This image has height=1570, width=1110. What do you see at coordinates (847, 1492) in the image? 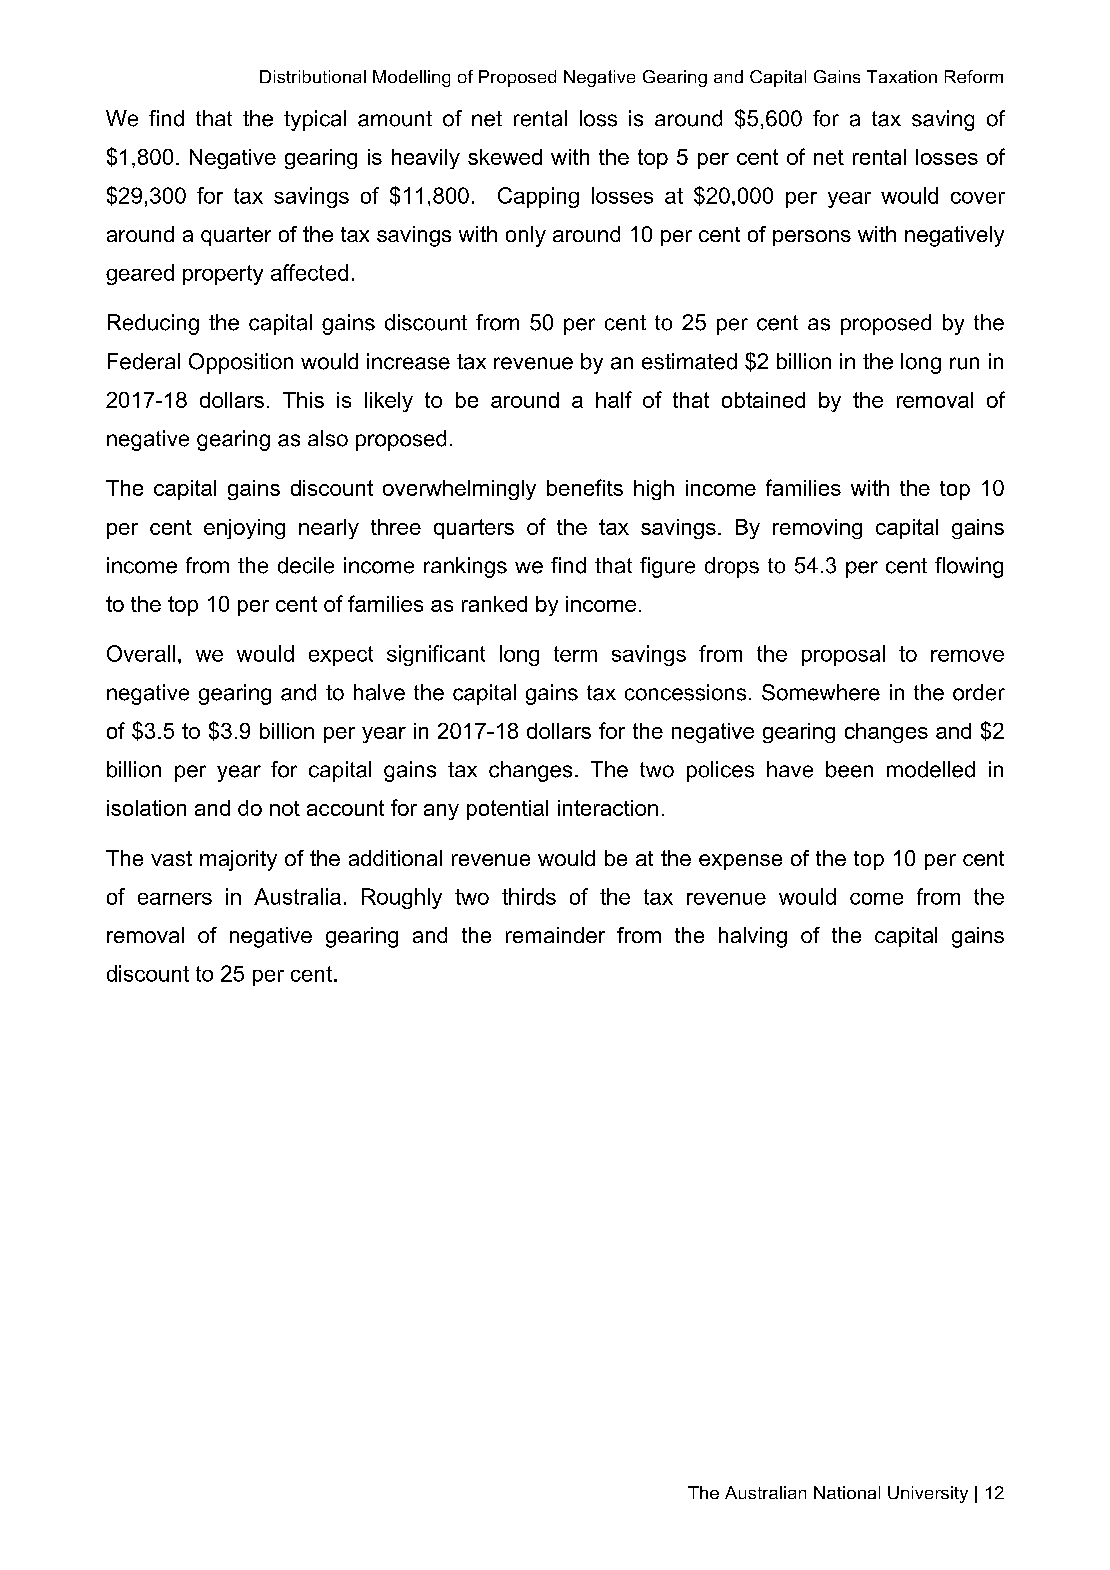
I see `National` at bounding box center [847, 1492].
